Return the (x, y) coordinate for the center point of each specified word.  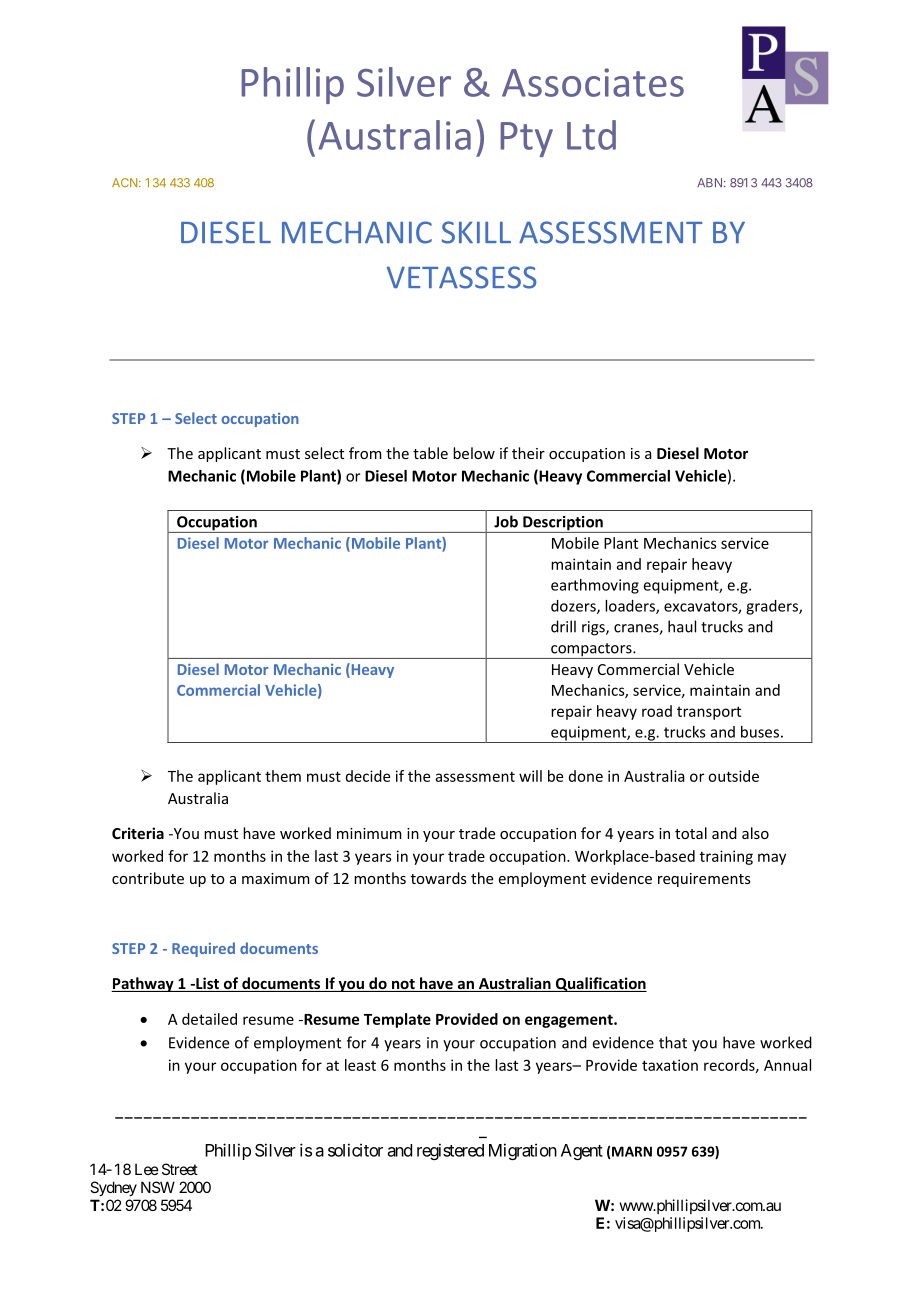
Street (180, 1169)
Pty (526, 139)
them (283, 776)
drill (563, 626)
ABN (709, 182)
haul (682, 626)
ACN (126, 182)
